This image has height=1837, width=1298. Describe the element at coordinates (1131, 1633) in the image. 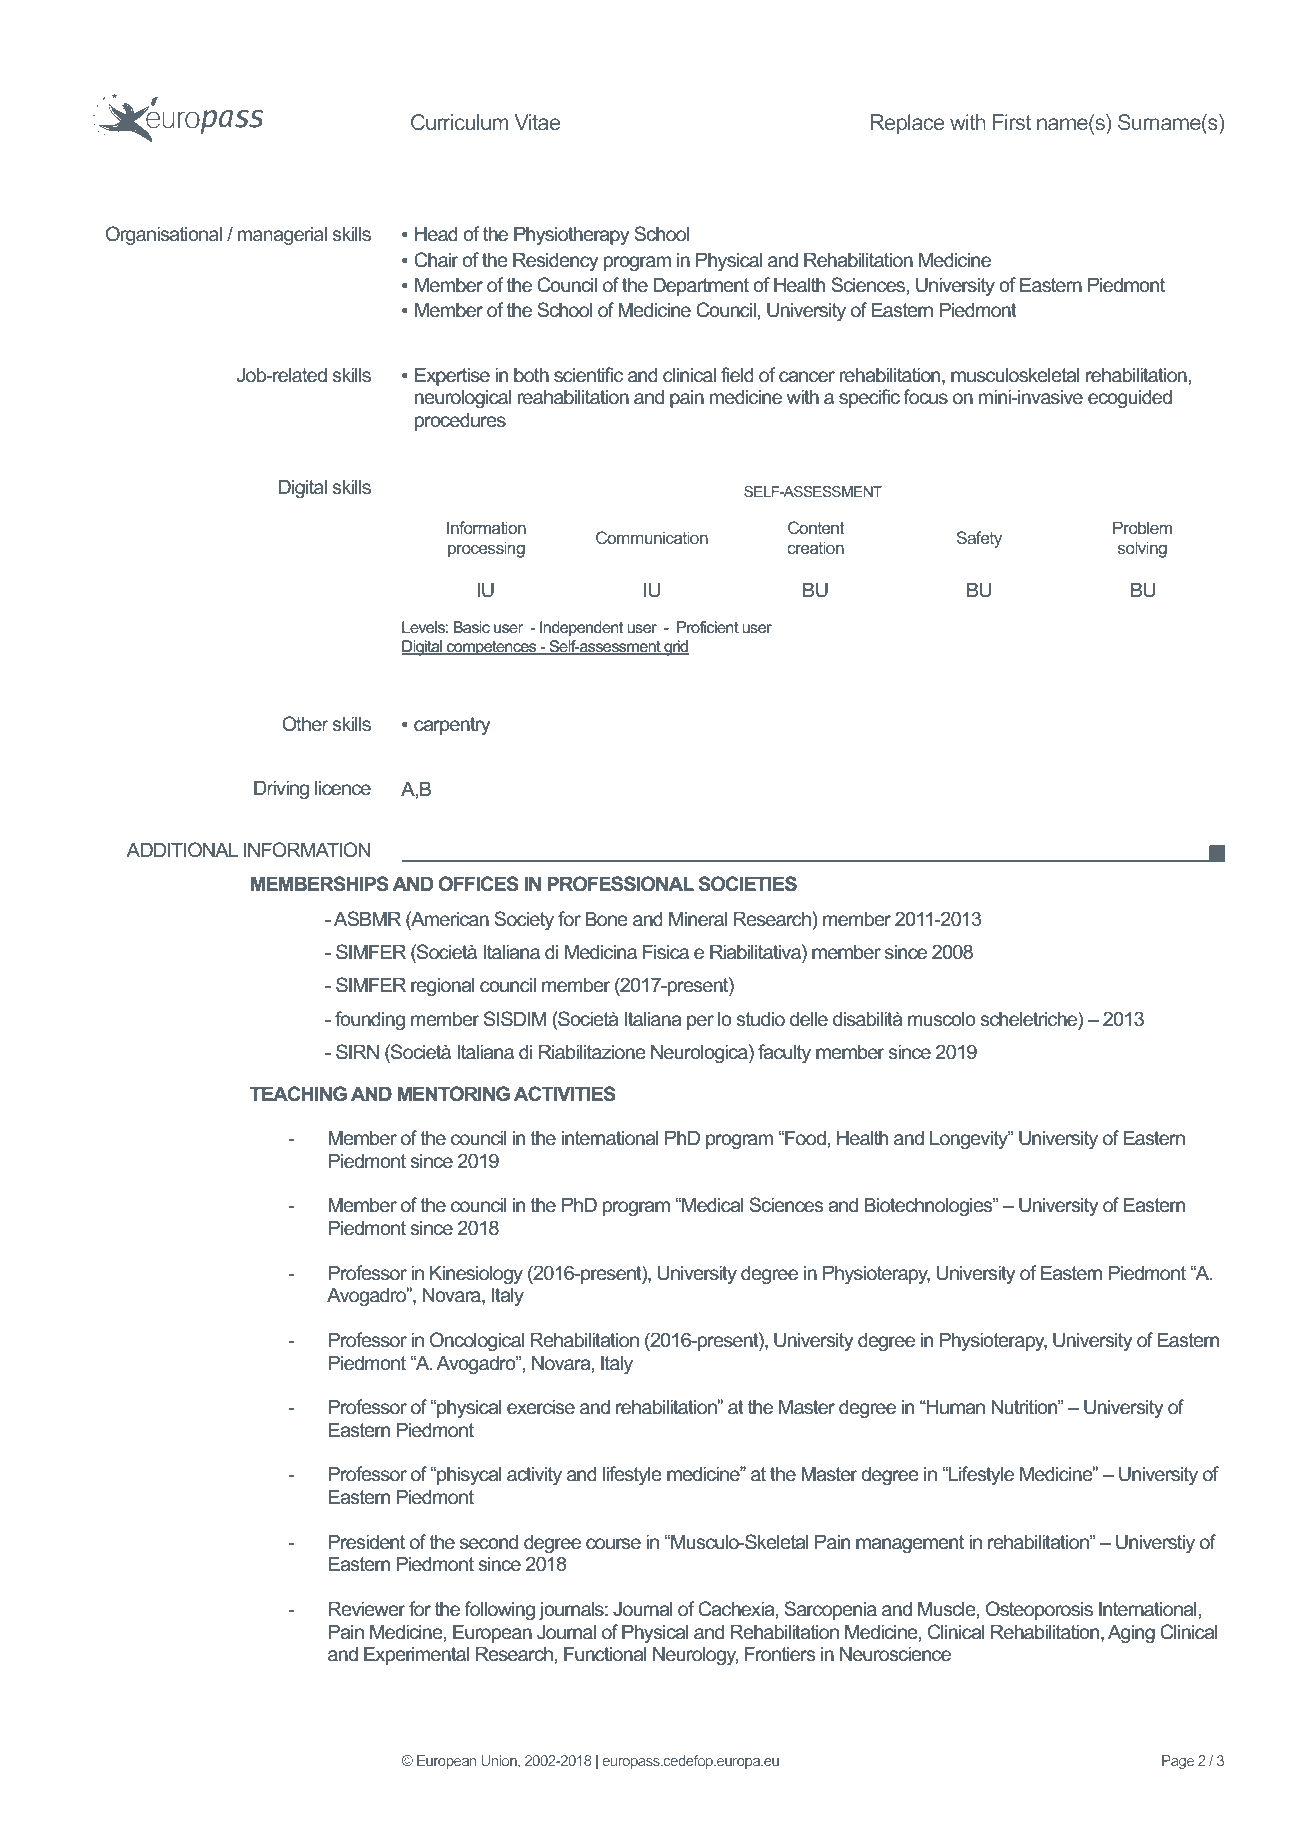

I see `Aging` at that location.
